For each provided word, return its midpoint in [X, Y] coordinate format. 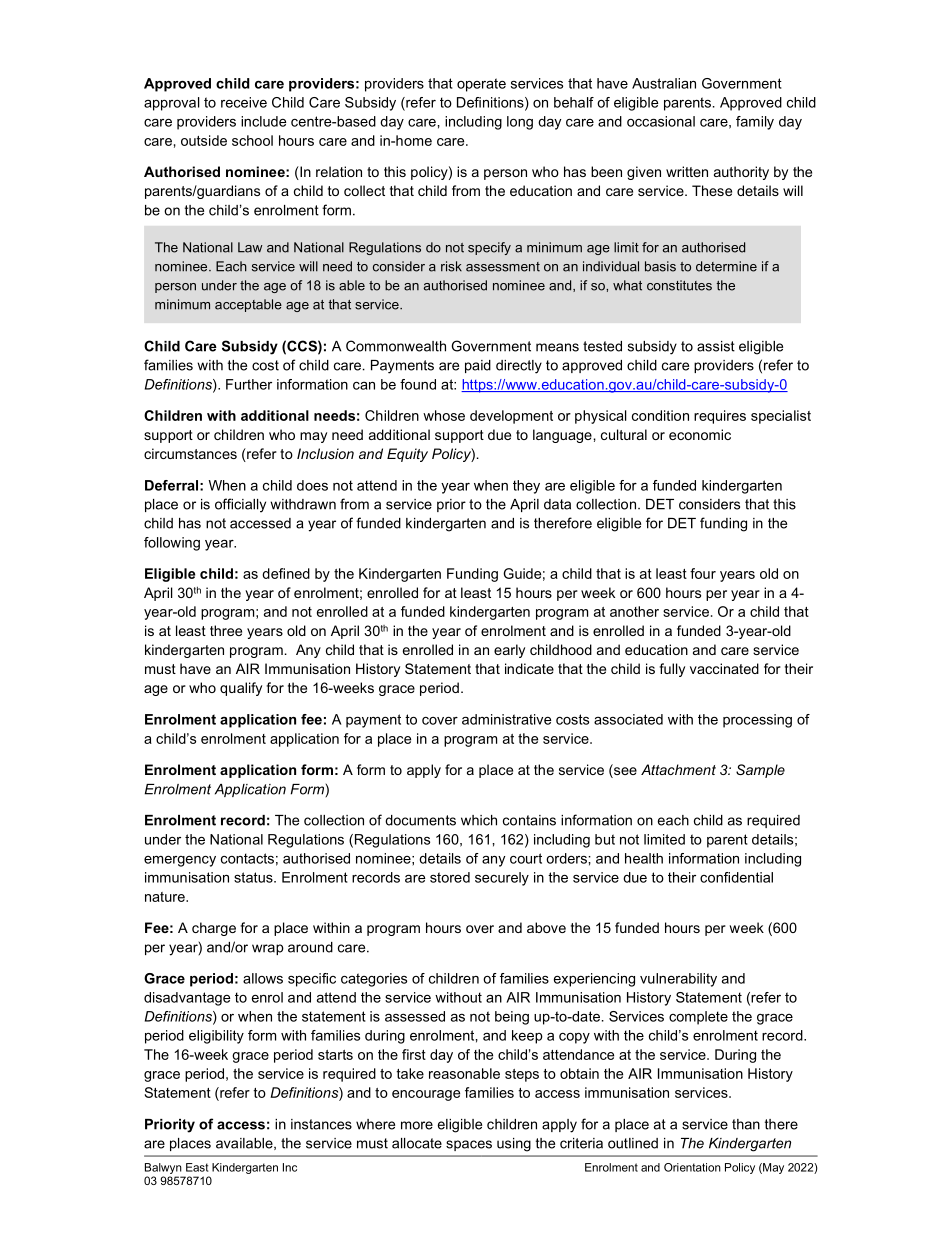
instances [321, 1124]
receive [244, 102]
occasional [661, 121]
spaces [469, 1145]
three [226, 630]
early [509, 651]
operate [481, 85]
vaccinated [724, 668]
